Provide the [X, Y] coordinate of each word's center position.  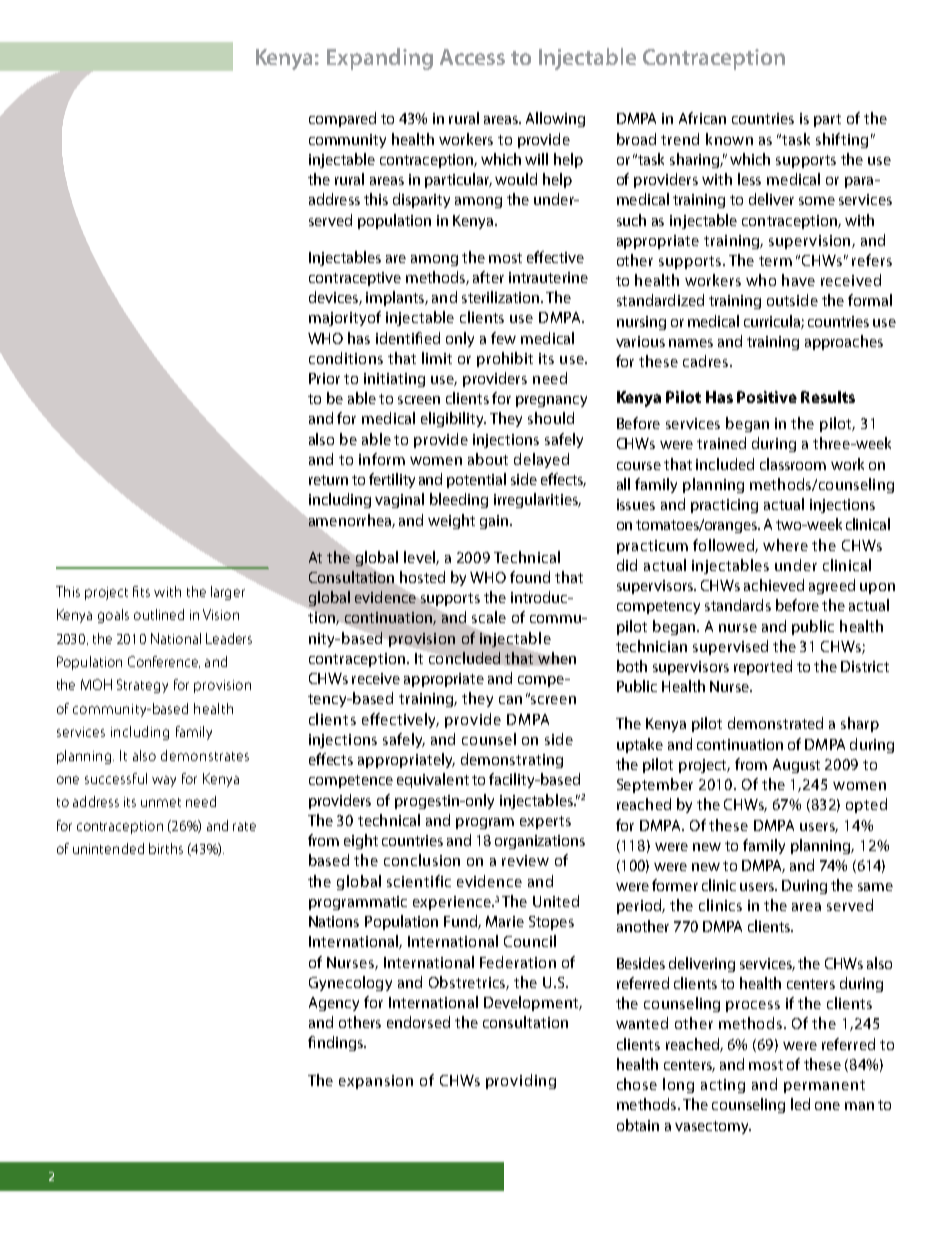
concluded [464, 658]
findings [336, 1043]
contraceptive [355, 279]
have [798, 280]
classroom [793, 464]
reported [763, 667]
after [488, 277]
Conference [164, 662]
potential [476, 480]
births [166, 848]
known [729, 139]
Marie [505, 921]
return [328, 480]
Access [472, 57]
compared [342, 119]
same [875, 887]
